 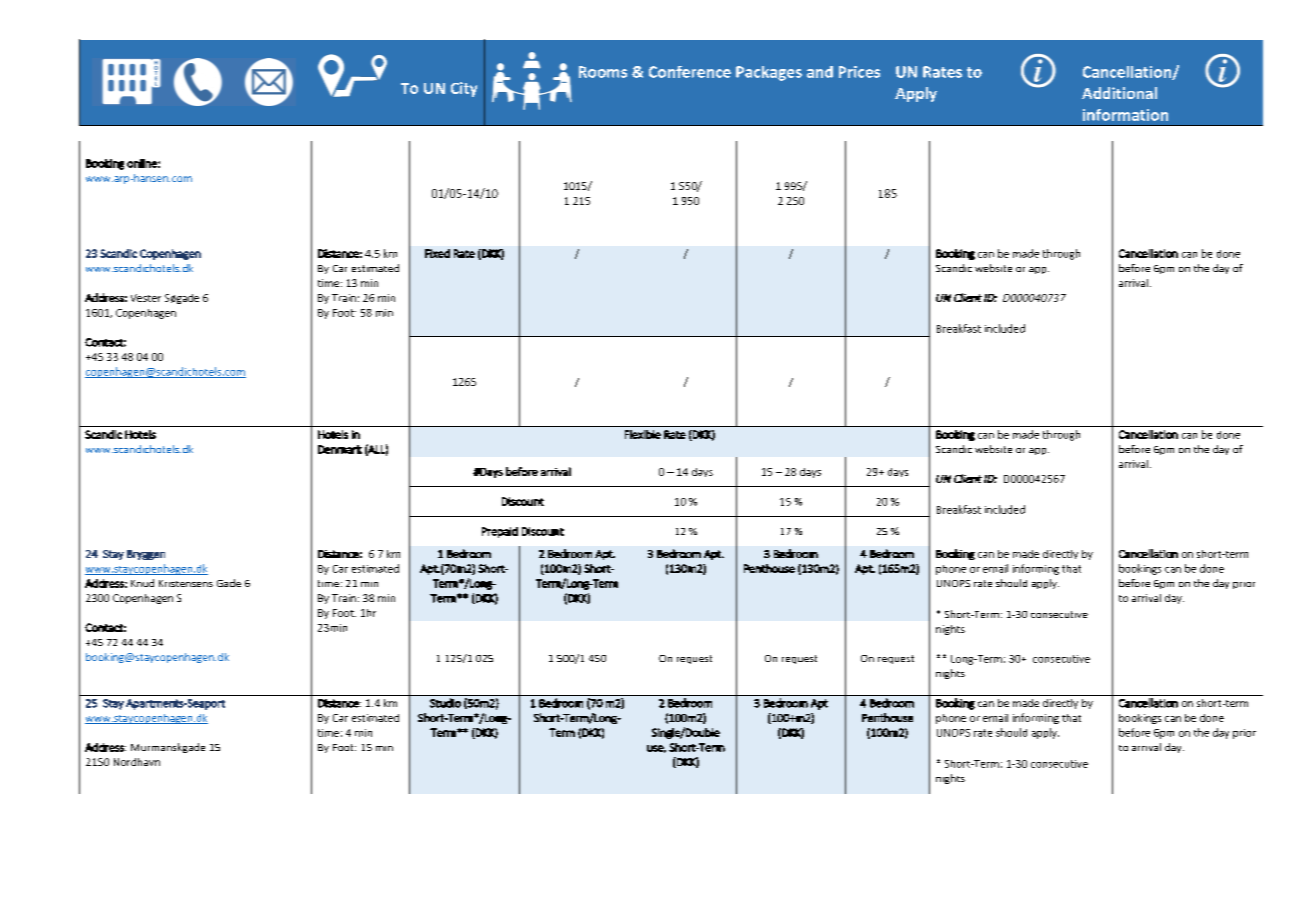 What do you see at coordinates (1125, 115) in the image?
I see `information` at bounding box center [1125, 115].
